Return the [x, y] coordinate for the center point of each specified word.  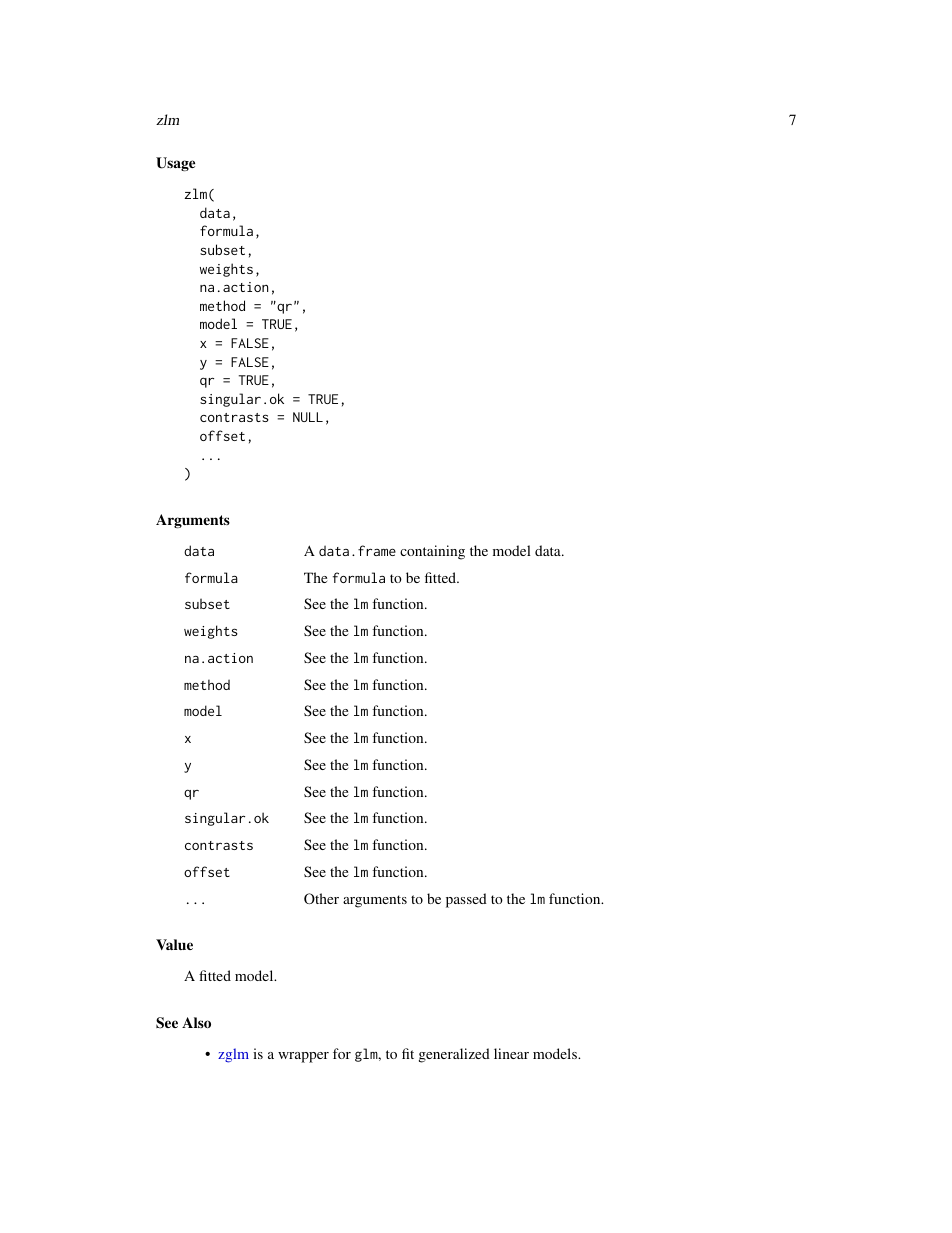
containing [432, 552]
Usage [175, 164]
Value [174, 944]
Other [321, 898]
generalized [454, 1055]
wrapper [303, 1057]
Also [196, 1022]
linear [511, 1053]
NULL [308, 417]
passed [466, 900]
